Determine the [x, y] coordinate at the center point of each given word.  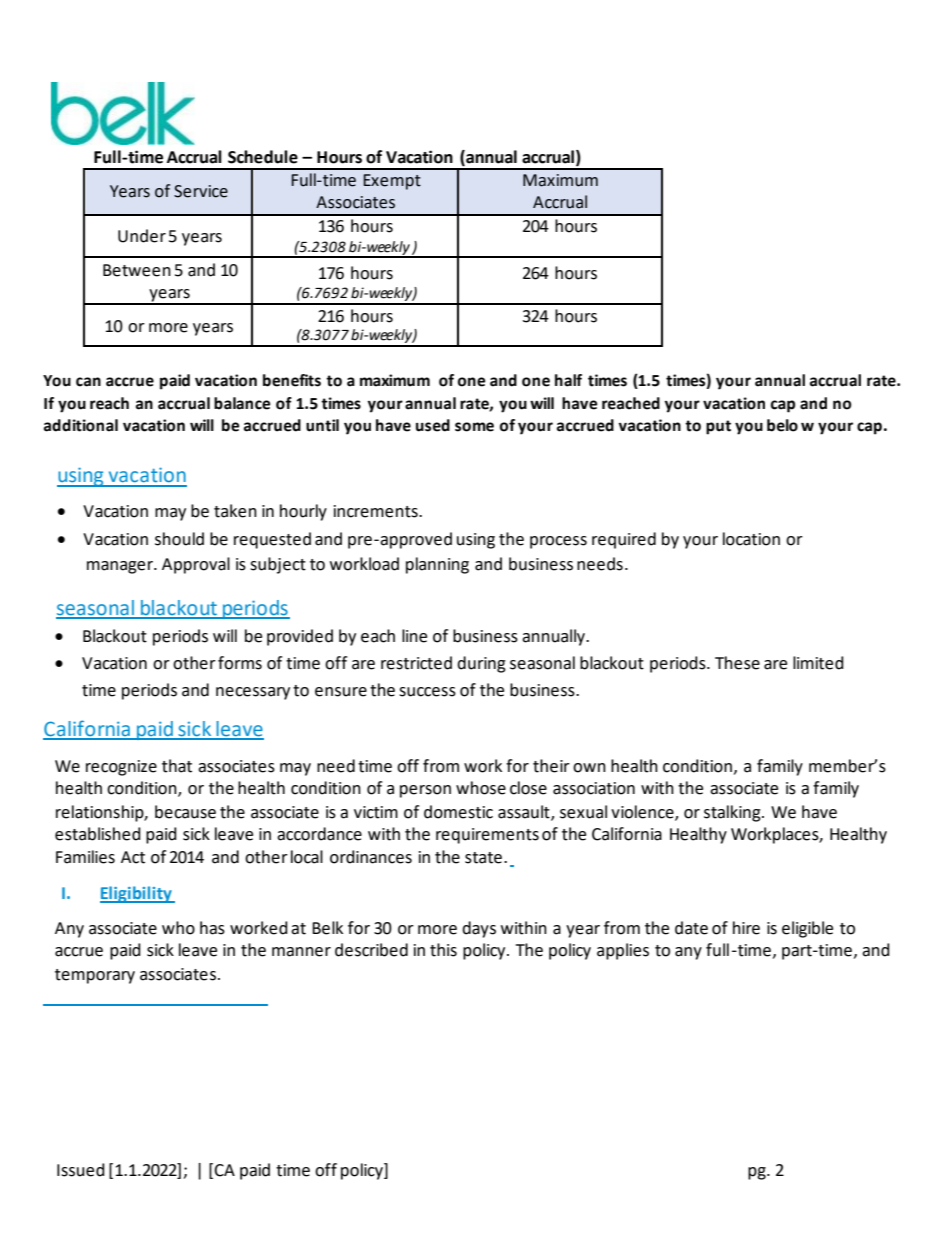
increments [377, 511]
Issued [81, 1170]
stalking [733, 813]
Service [201, 191]
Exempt [392, 182]
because [185, 812]
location [751, 539]
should [179, 539]
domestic [458, 812]
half [568, 380]
